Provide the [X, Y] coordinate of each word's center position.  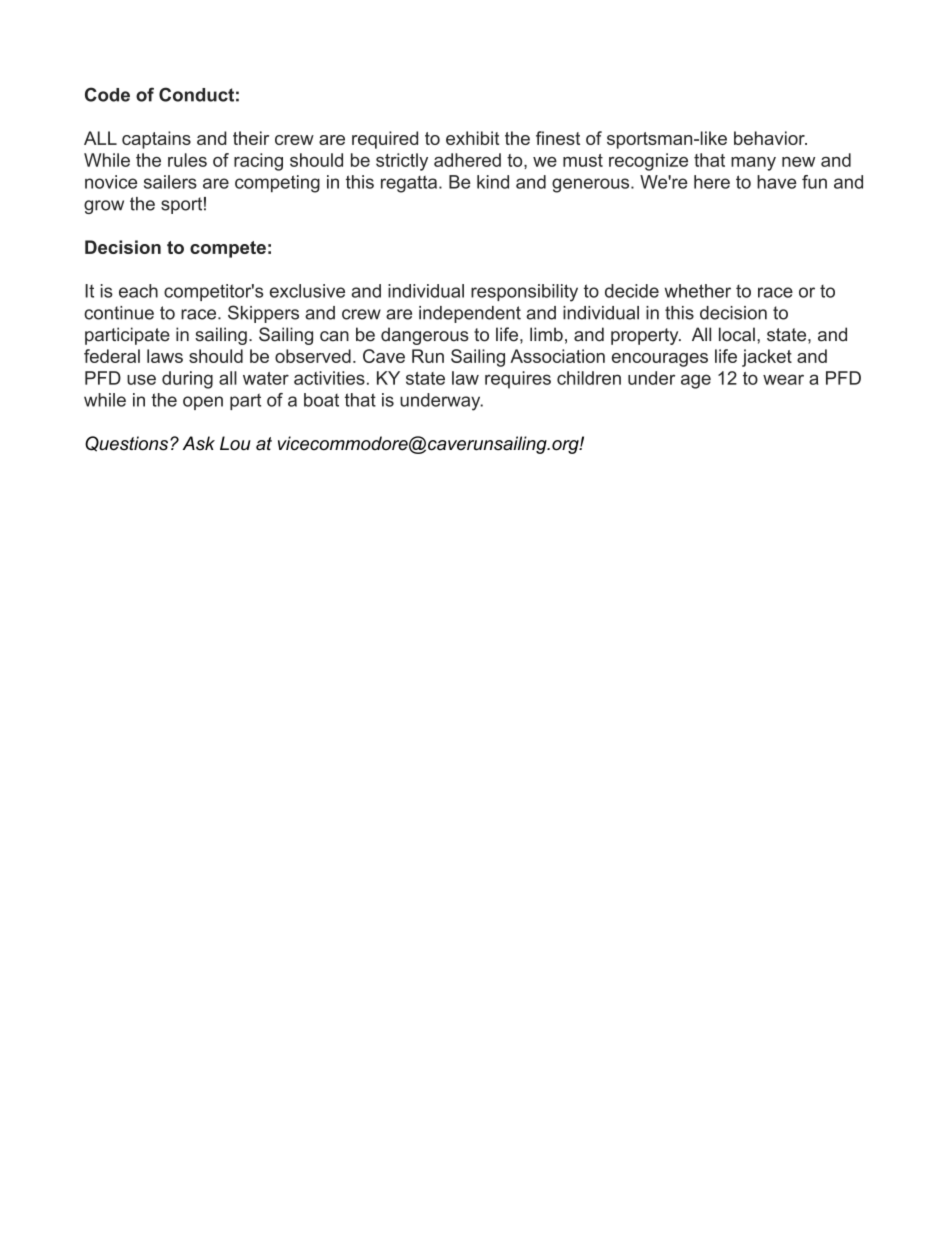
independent [470, 314]
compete [228, 249]
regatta [410, 184]
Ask [199, 443]
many [753, 164]
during [187, 380]
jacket [767, 358]
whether [698, 291]
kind [493, 182]
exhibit [472, 138]
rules [187, 160]
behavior [770, 138]
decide [632, 291]
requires [518, 380]
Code [107, 94]
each [138, 291]
